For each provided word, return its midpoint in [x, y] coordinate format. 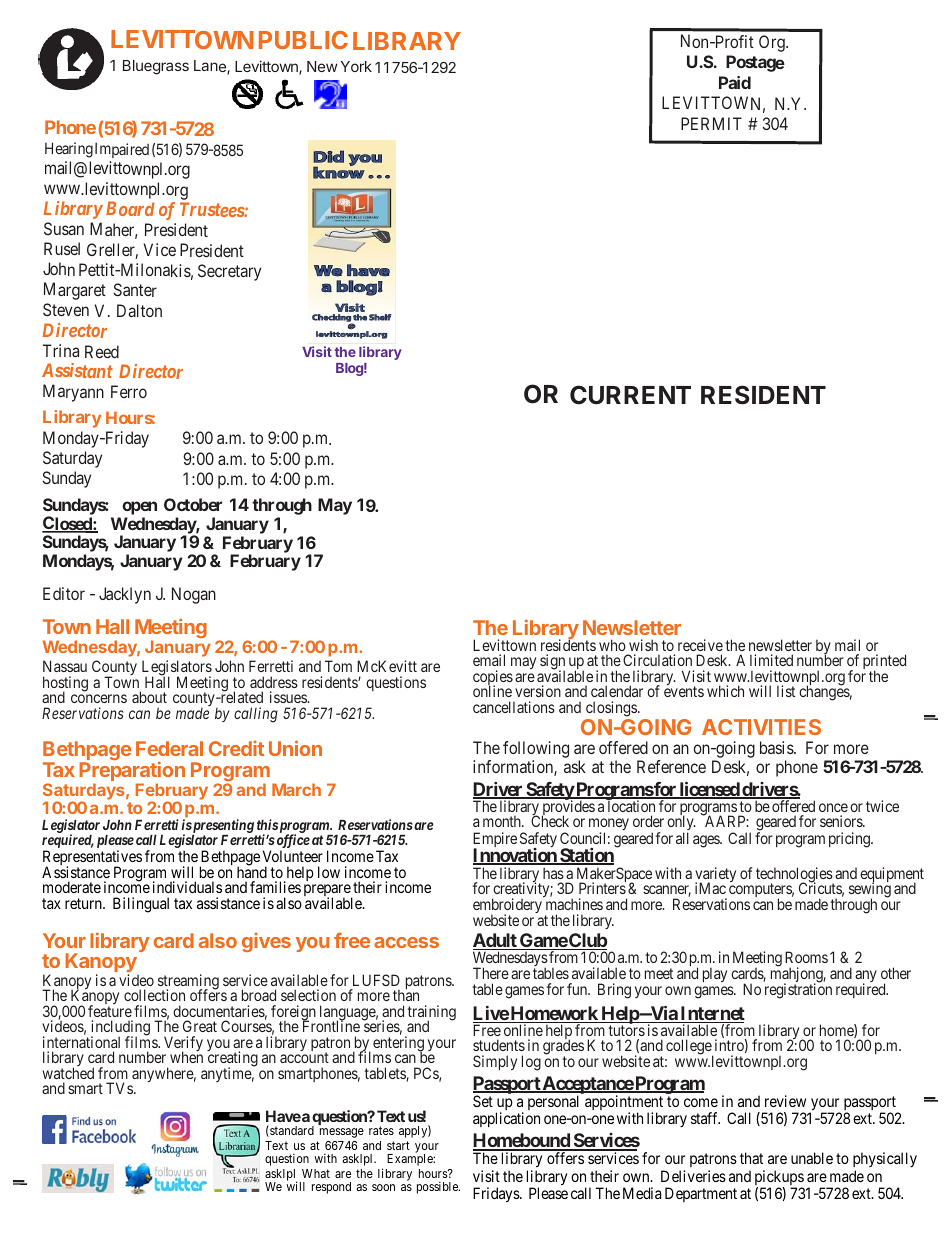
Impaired [122, 150]
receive [700, 645]
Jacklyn [125, 595]
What [316, 1173]
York [356, 66]
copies [493, 679]
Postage [755, 63]
